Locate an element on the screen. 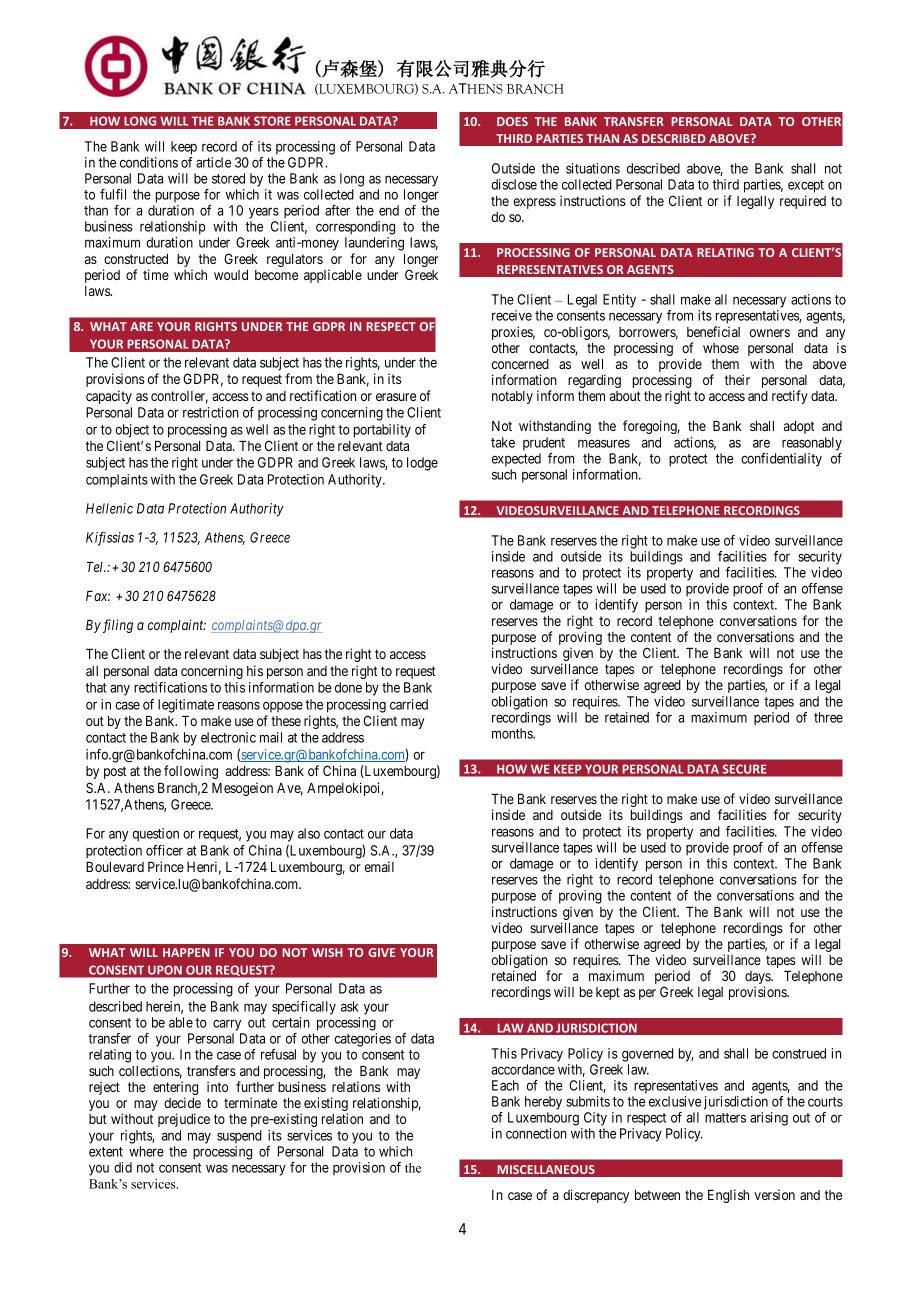  disclose is located at coordinates (514, 184).
